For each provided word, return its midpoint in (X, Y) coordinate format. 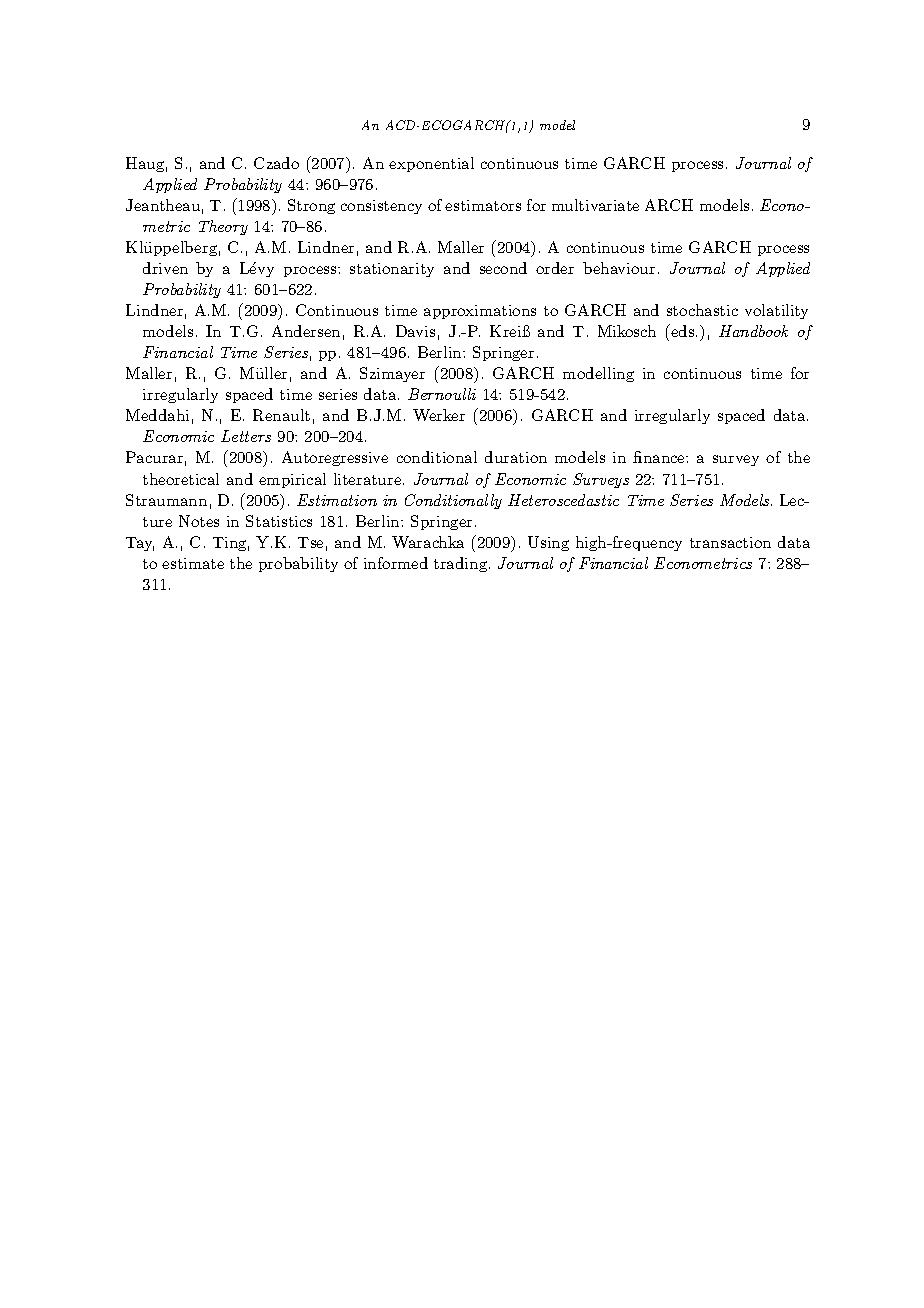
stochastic (702, 310)
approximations (480, 312)
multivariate (595, 205)
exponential (431, 164)
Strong (311, 206)
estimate (193, 563)
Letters (246, 436)
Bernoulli (442, 394)
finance (660, 457)
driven (165, 268)
